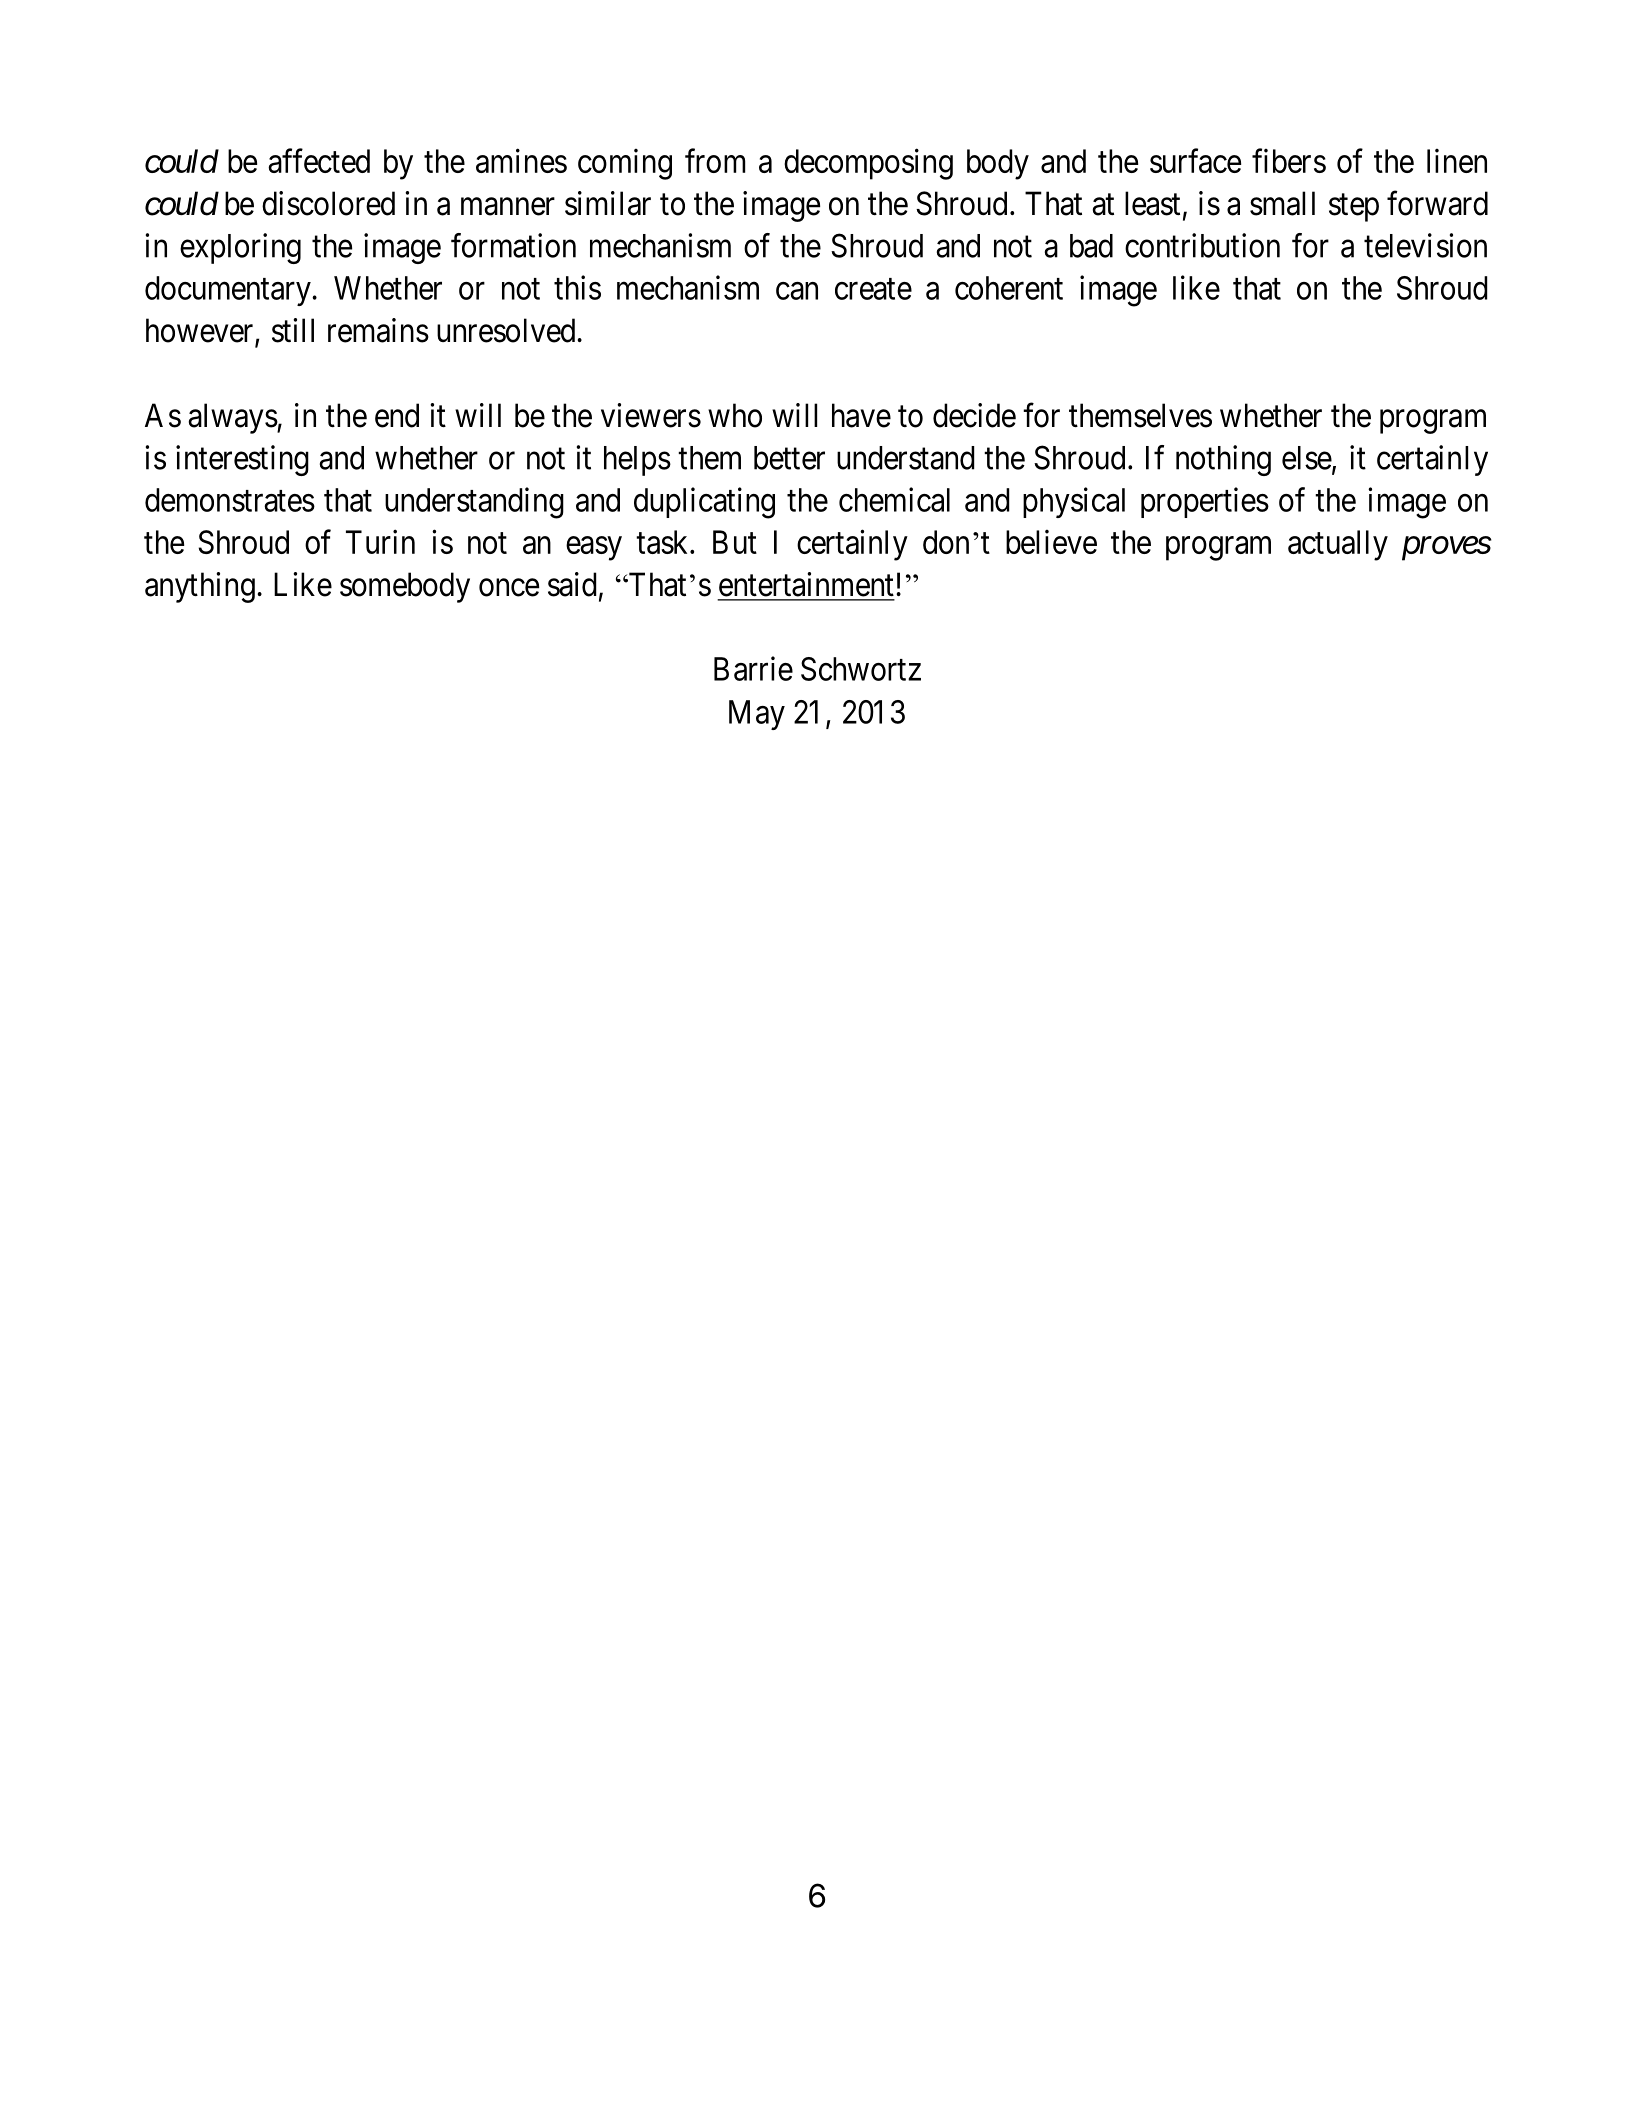  I want to click on actually, so click(1338, 545).
